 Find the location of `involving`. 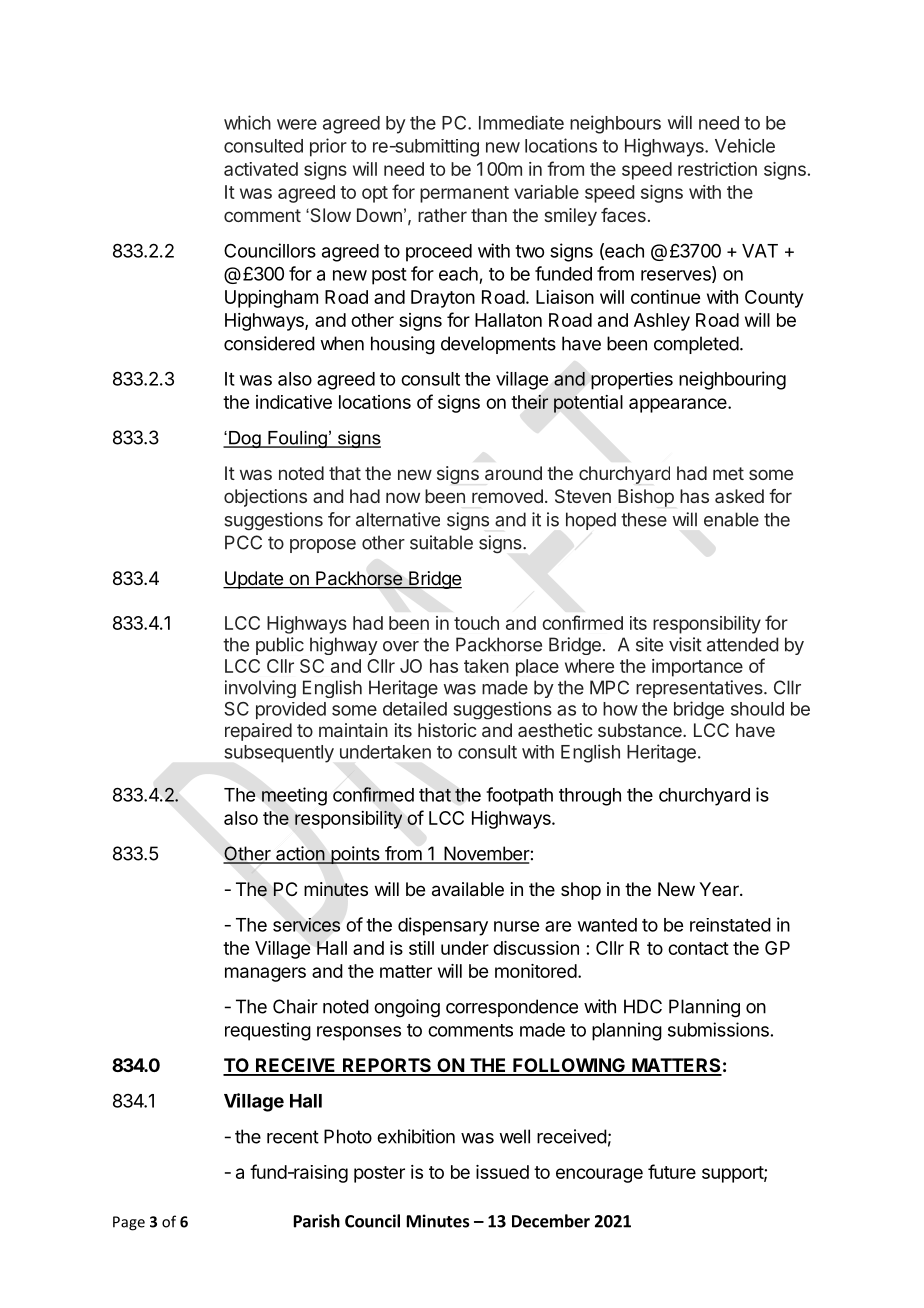

involving is located at coordinates (260, 689).
